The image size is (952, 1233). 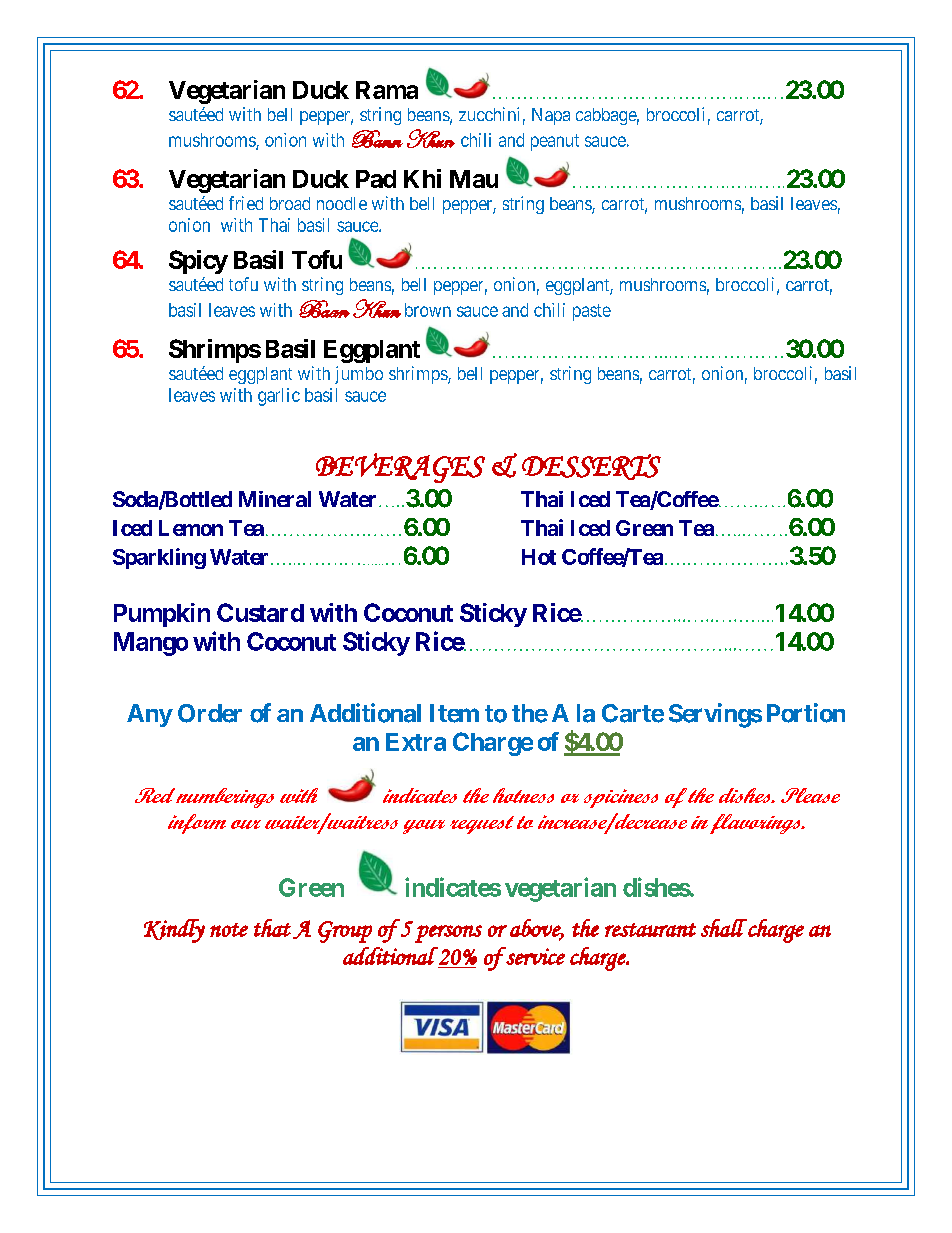 What do you see at coordinates (428, 310) in the screenshot?
I see `brown` at bounding box center [428, 310].
